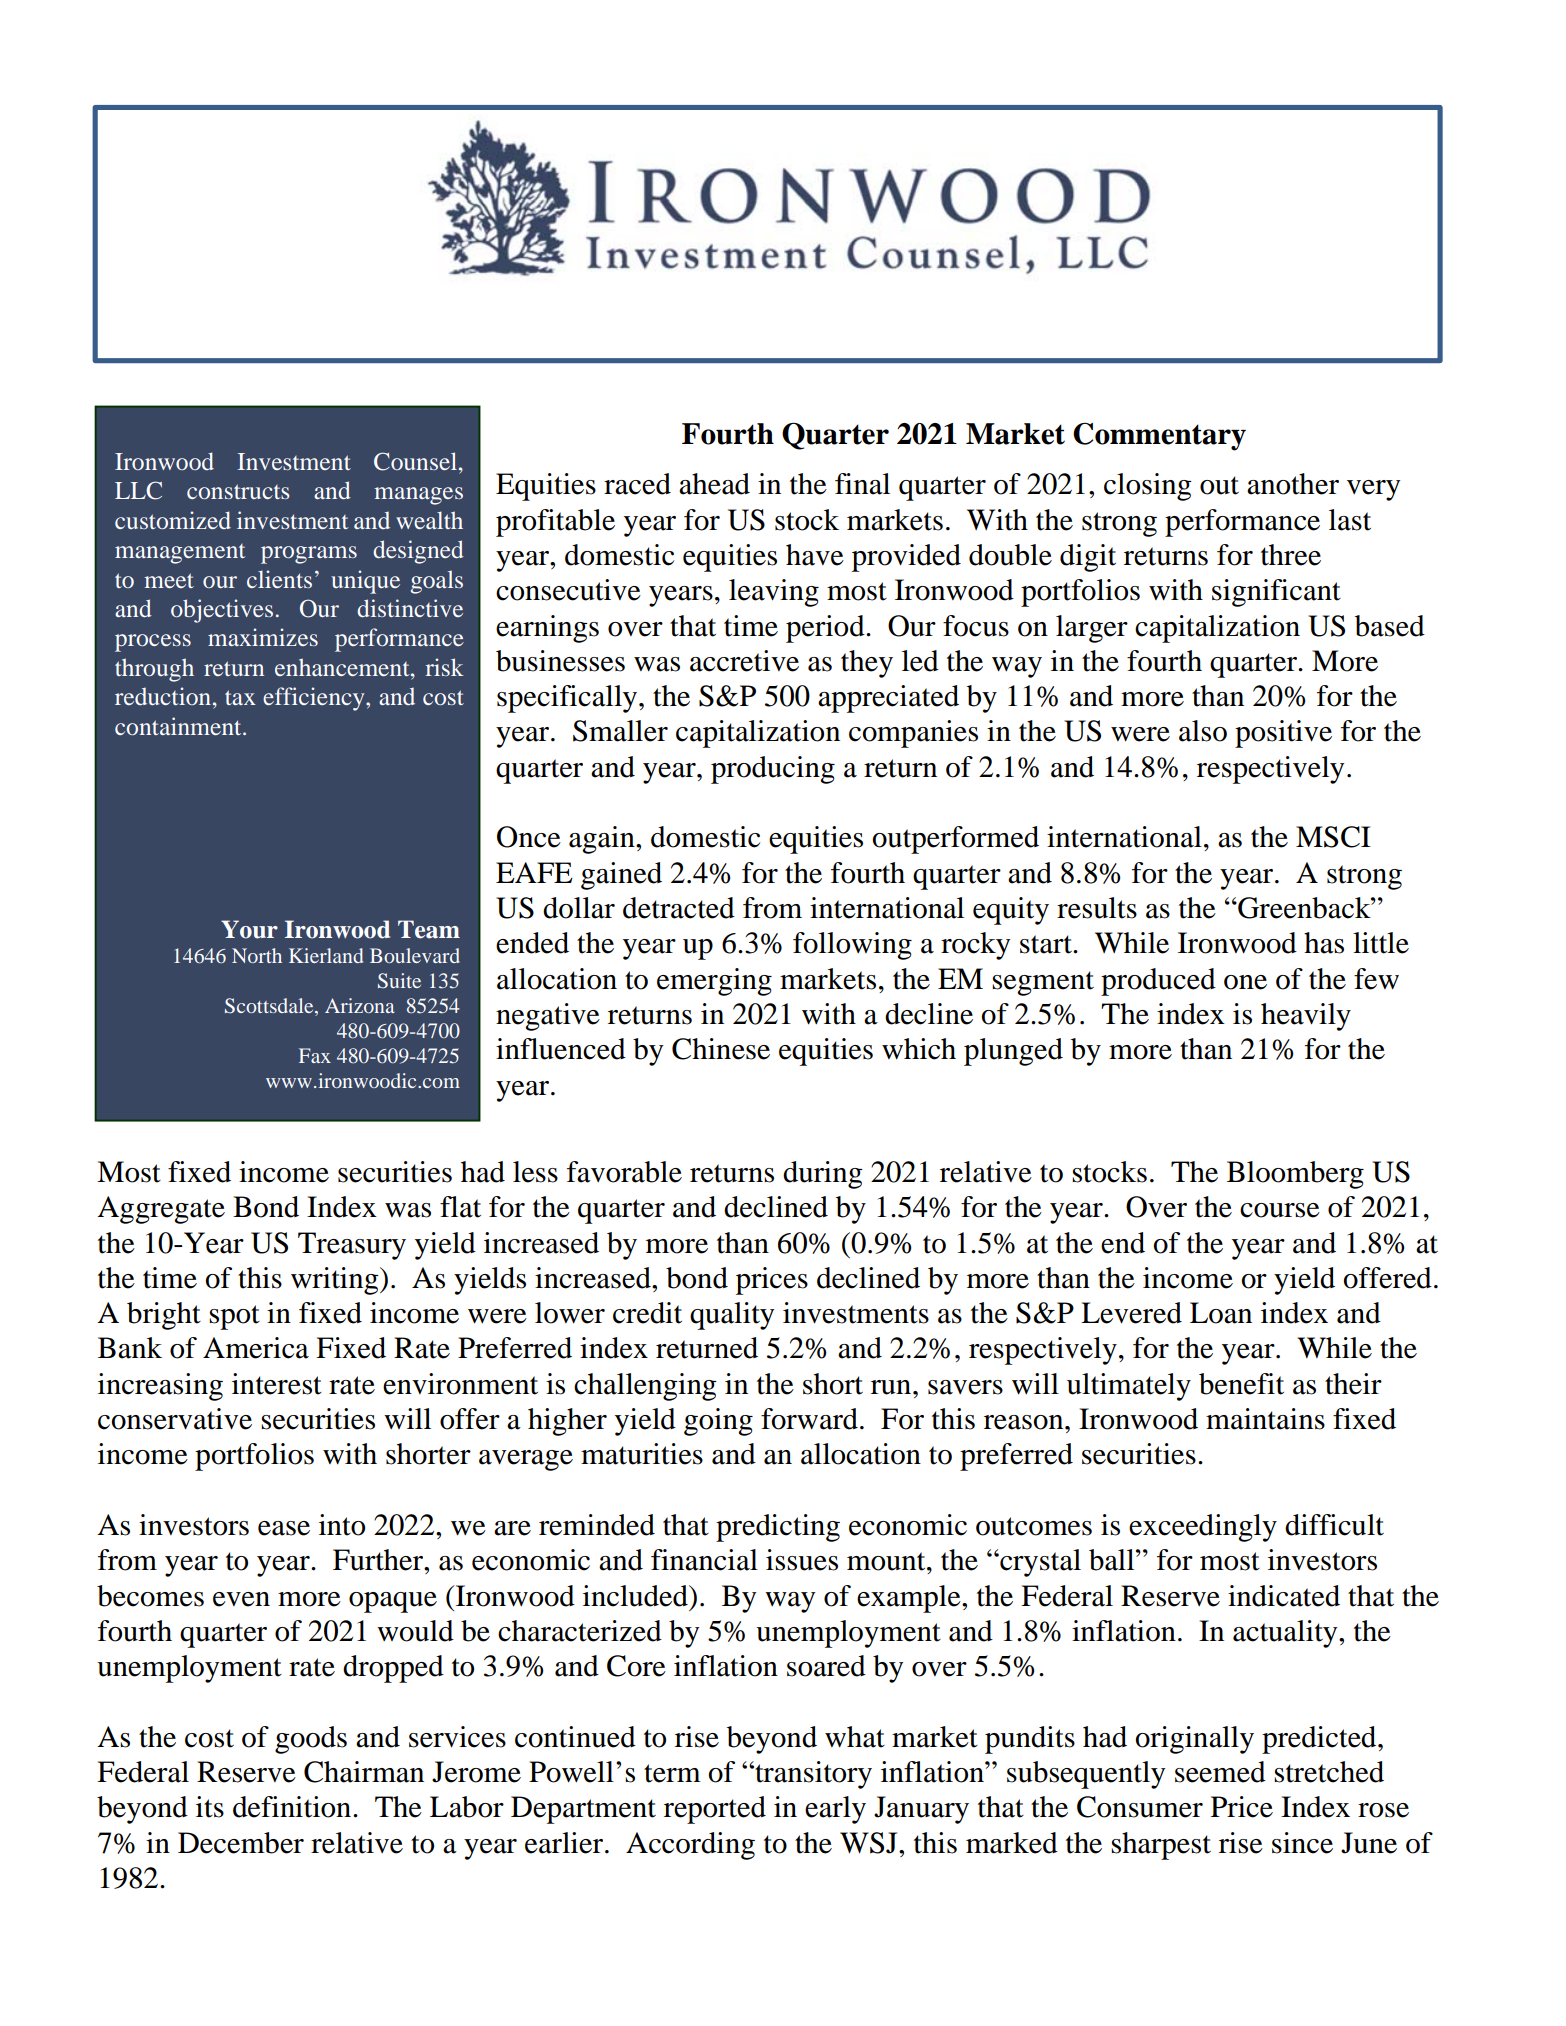  Describe the element at coordinates (732, 1316) in the image. I see `quality` at that location.
